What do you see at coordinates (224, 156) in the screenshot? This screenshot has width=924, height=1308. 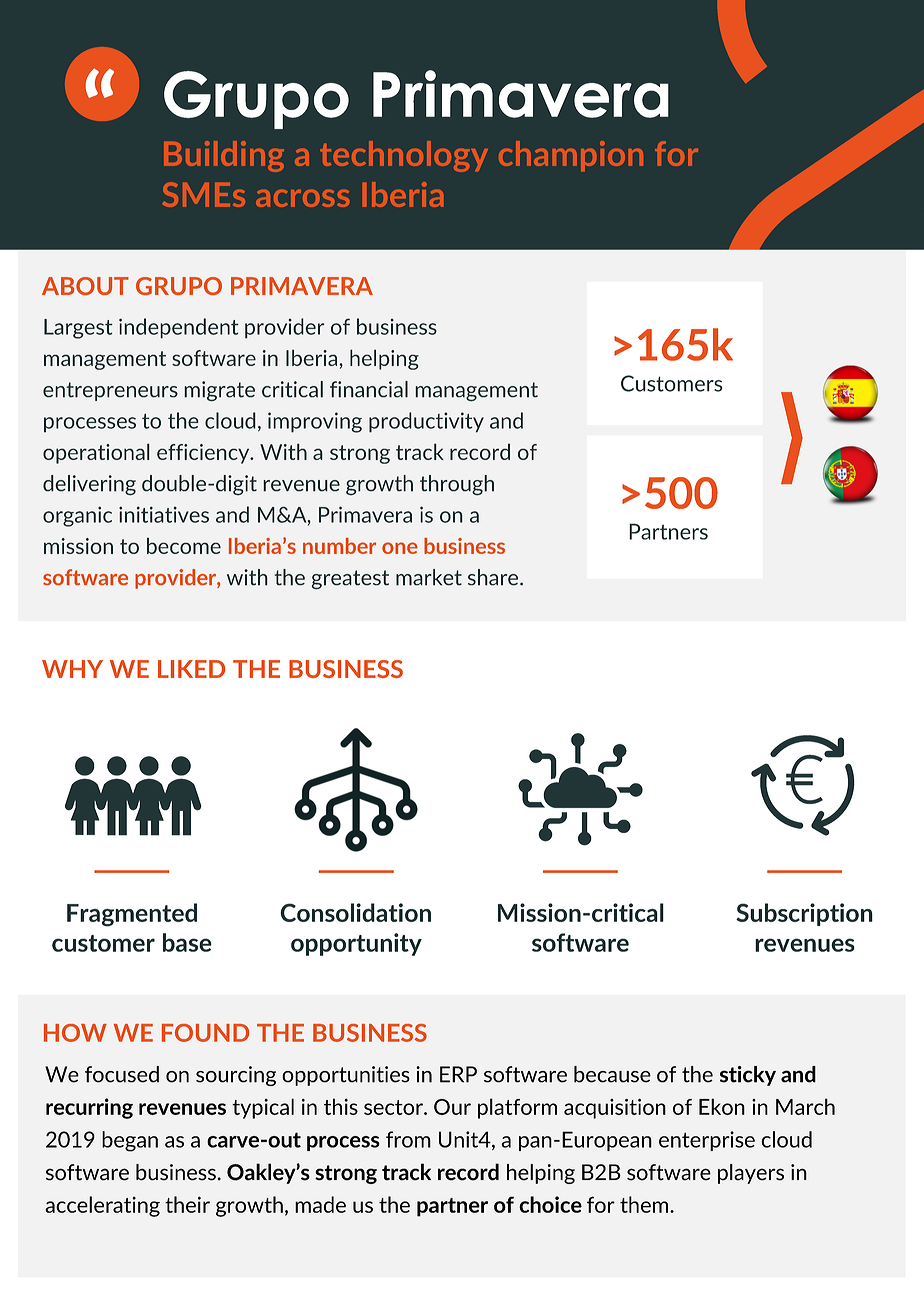 I see `Building` at bounding box center [224, 156].
